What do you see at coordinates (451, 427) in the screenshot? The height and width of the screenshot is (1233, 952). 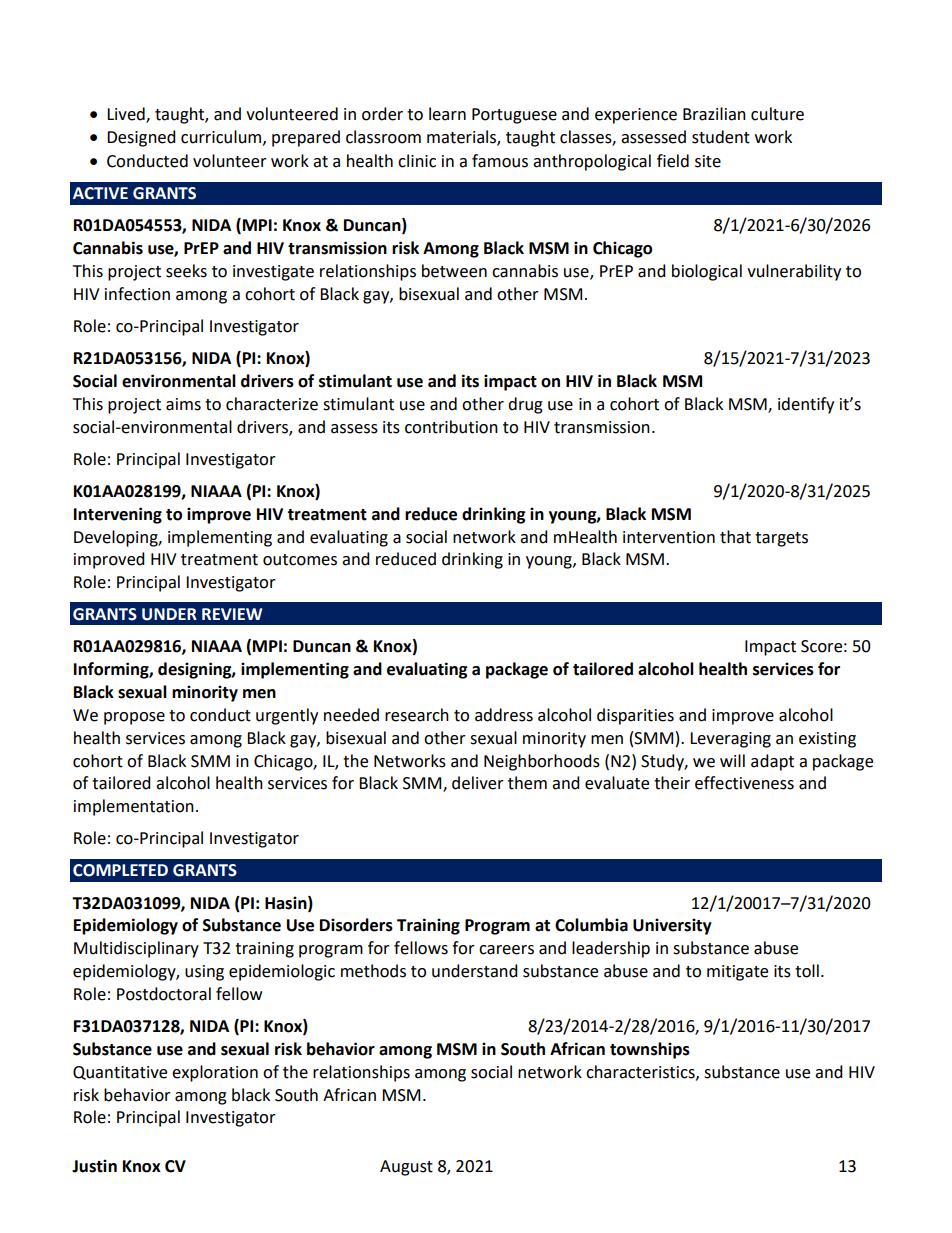 I see `contribution` at bounding box center [451, 427].
